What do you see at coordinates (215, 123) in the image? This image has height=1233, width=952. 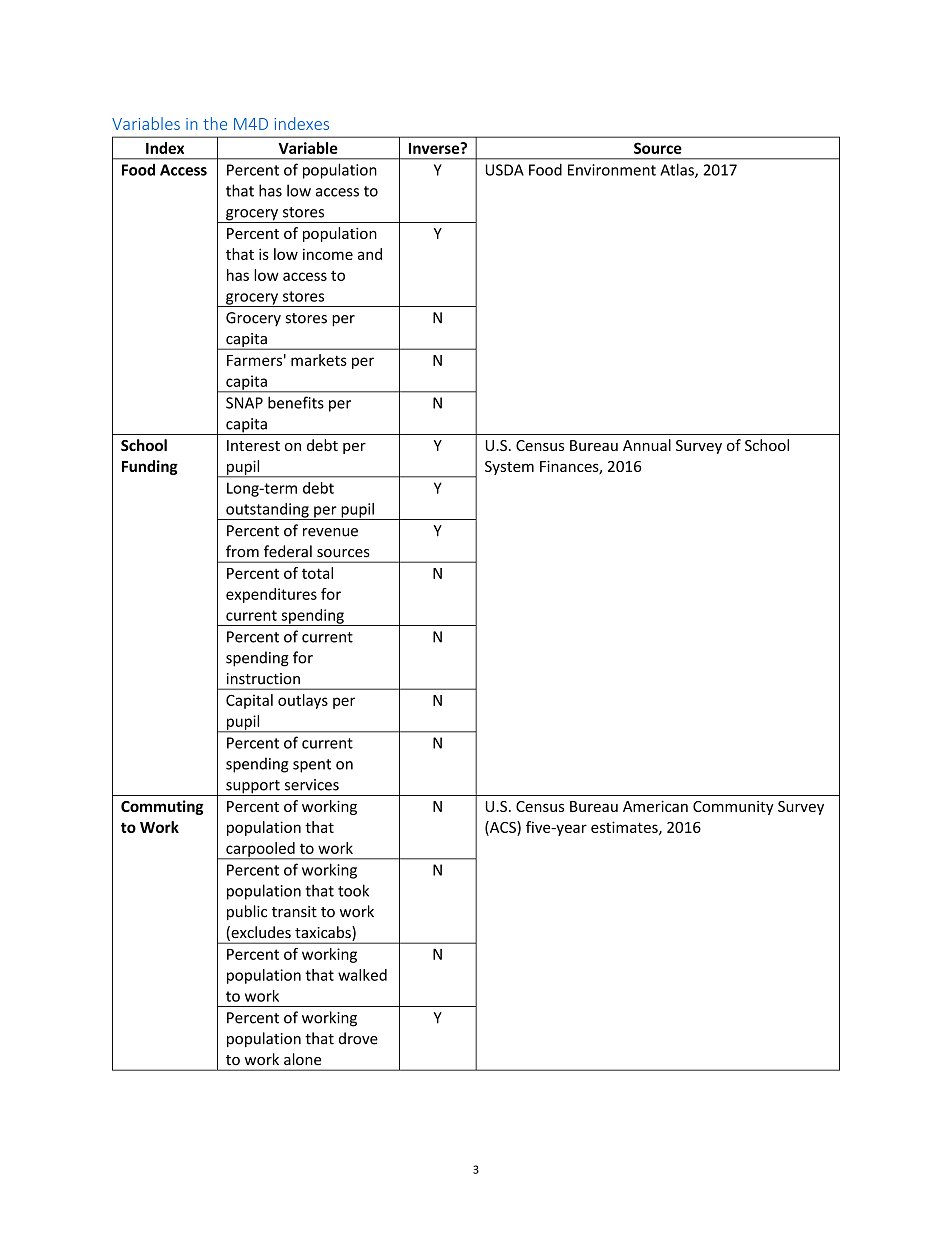 I see `the` at bounding box center [215, 123].
